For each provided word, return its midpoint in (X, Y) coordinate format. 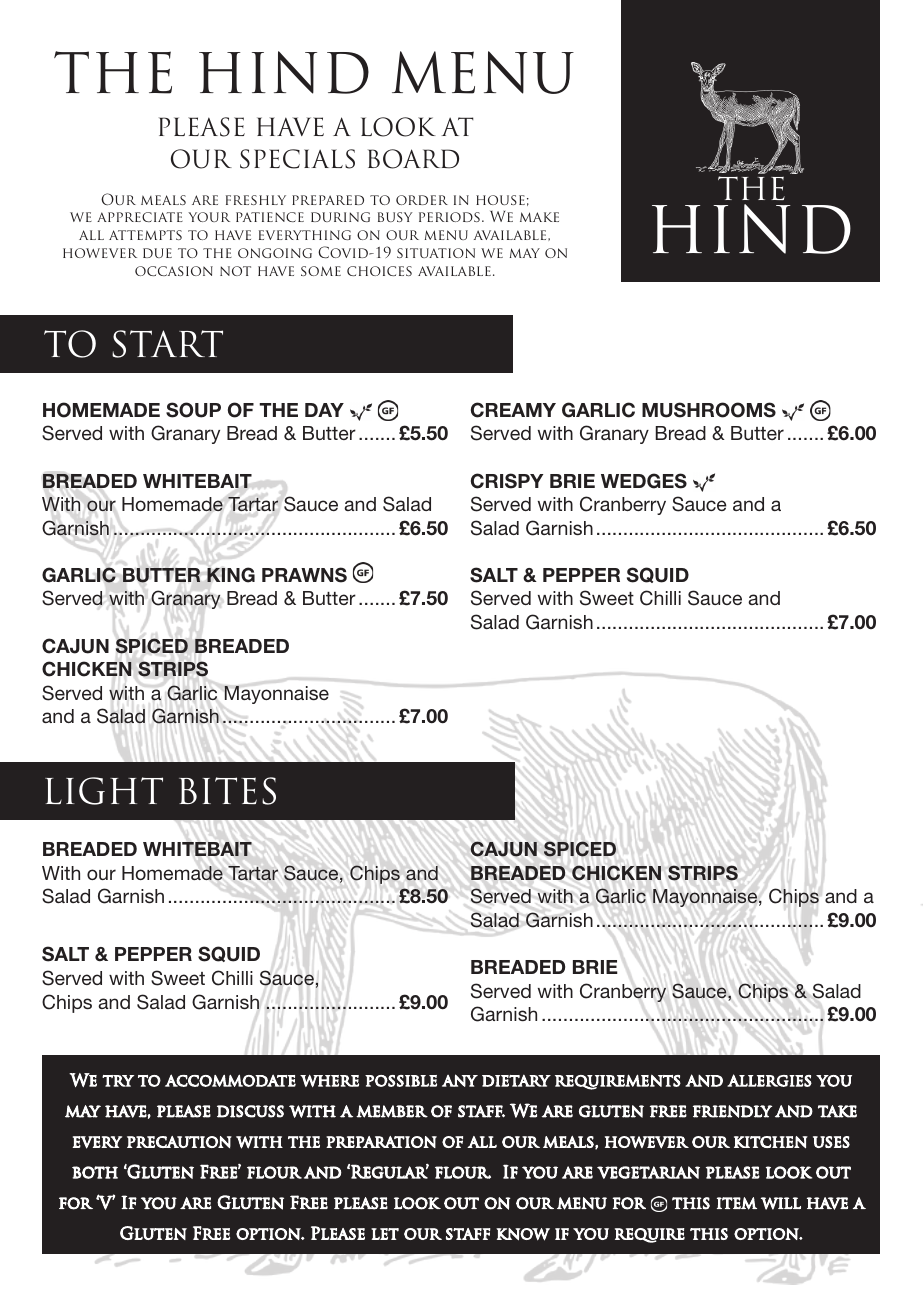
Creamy (513, 410)
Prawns (304, 575)
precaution (179, 1142)
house (500, 200)
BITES (227, 791)
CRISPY (507, 481)
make (539, 217)
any (460, 1080)
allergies (769, 1080)
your (209, 217)
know (523, 1234)
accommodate (230, 1080)
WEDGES (644, 481)
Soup (193, 410)
